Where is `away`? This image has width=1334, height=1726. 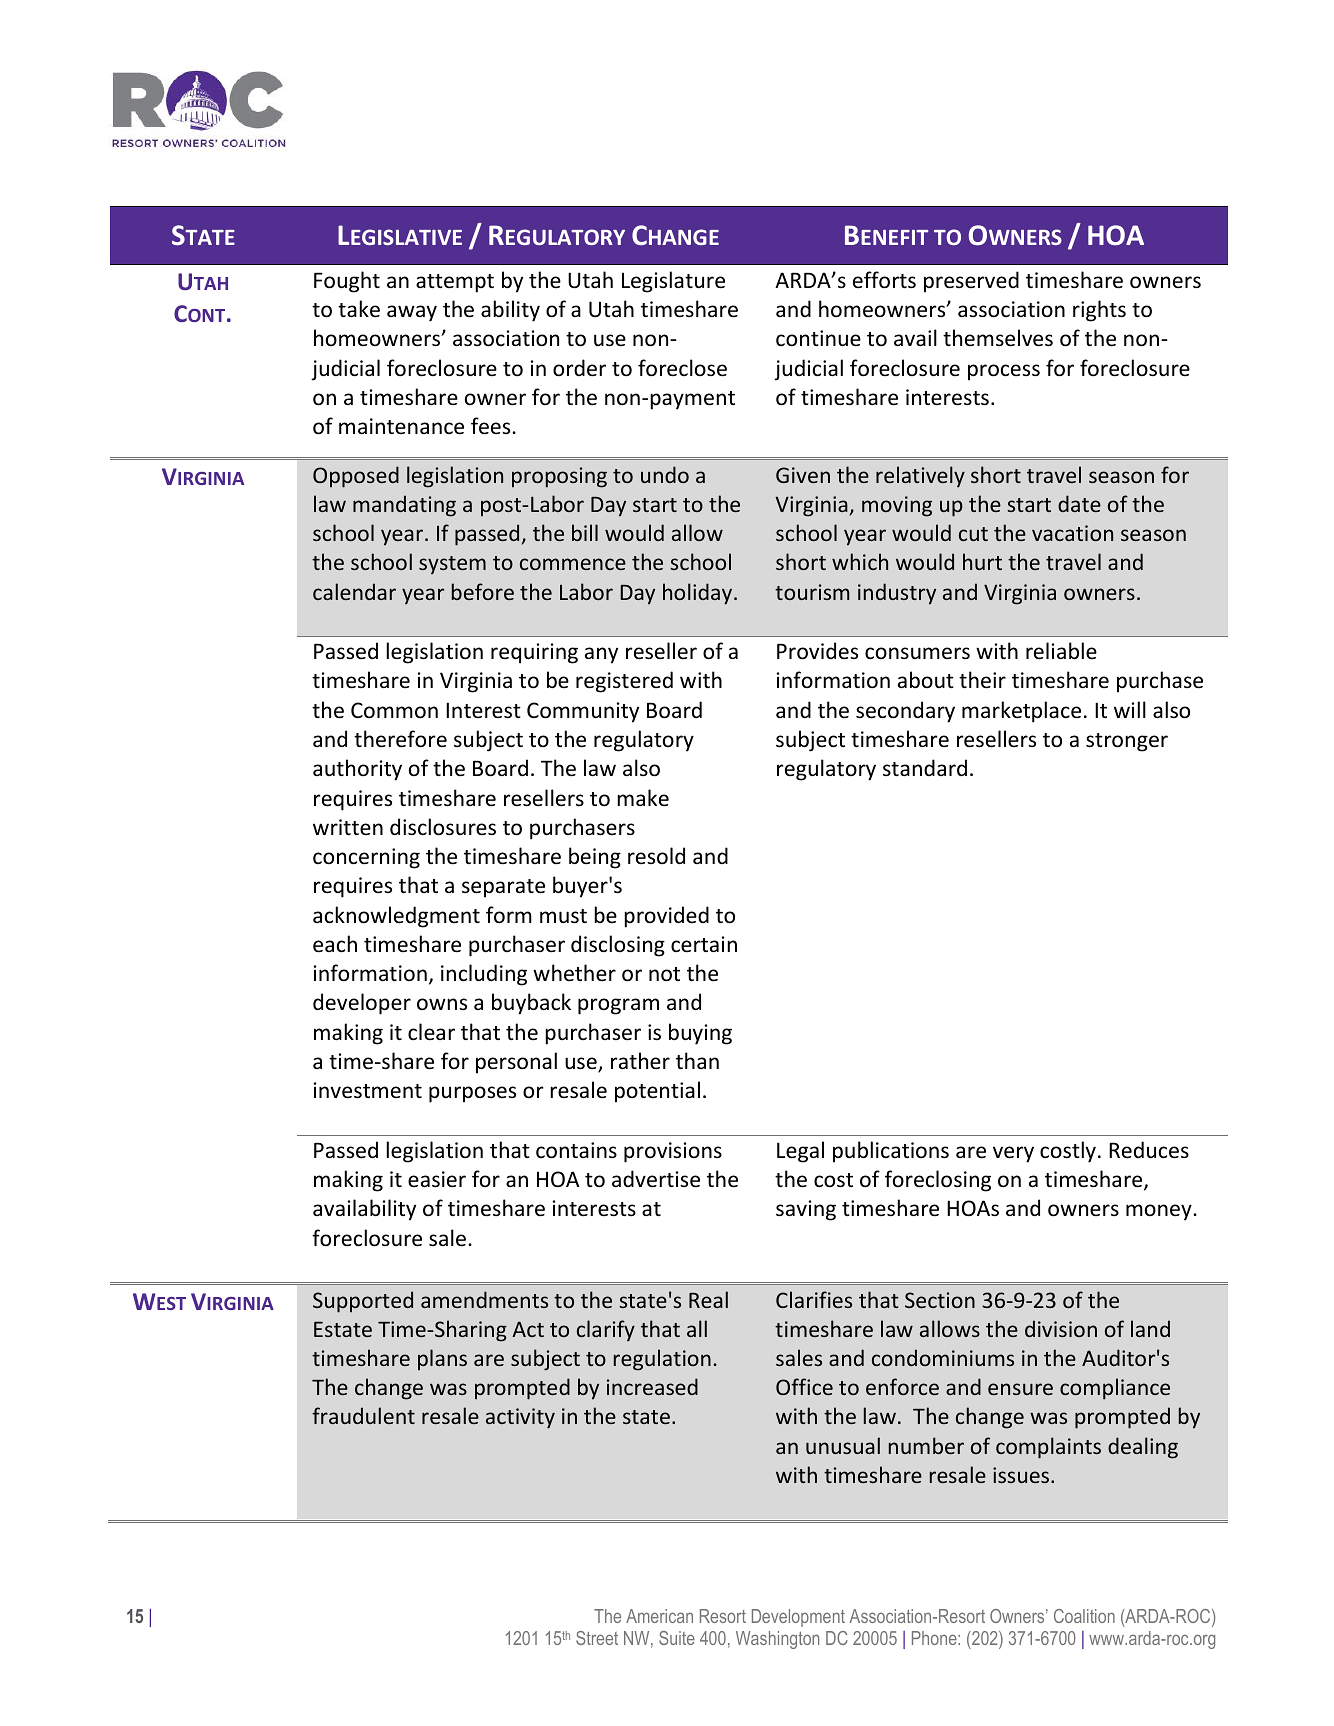
away is located at coordinates (412, 313).
